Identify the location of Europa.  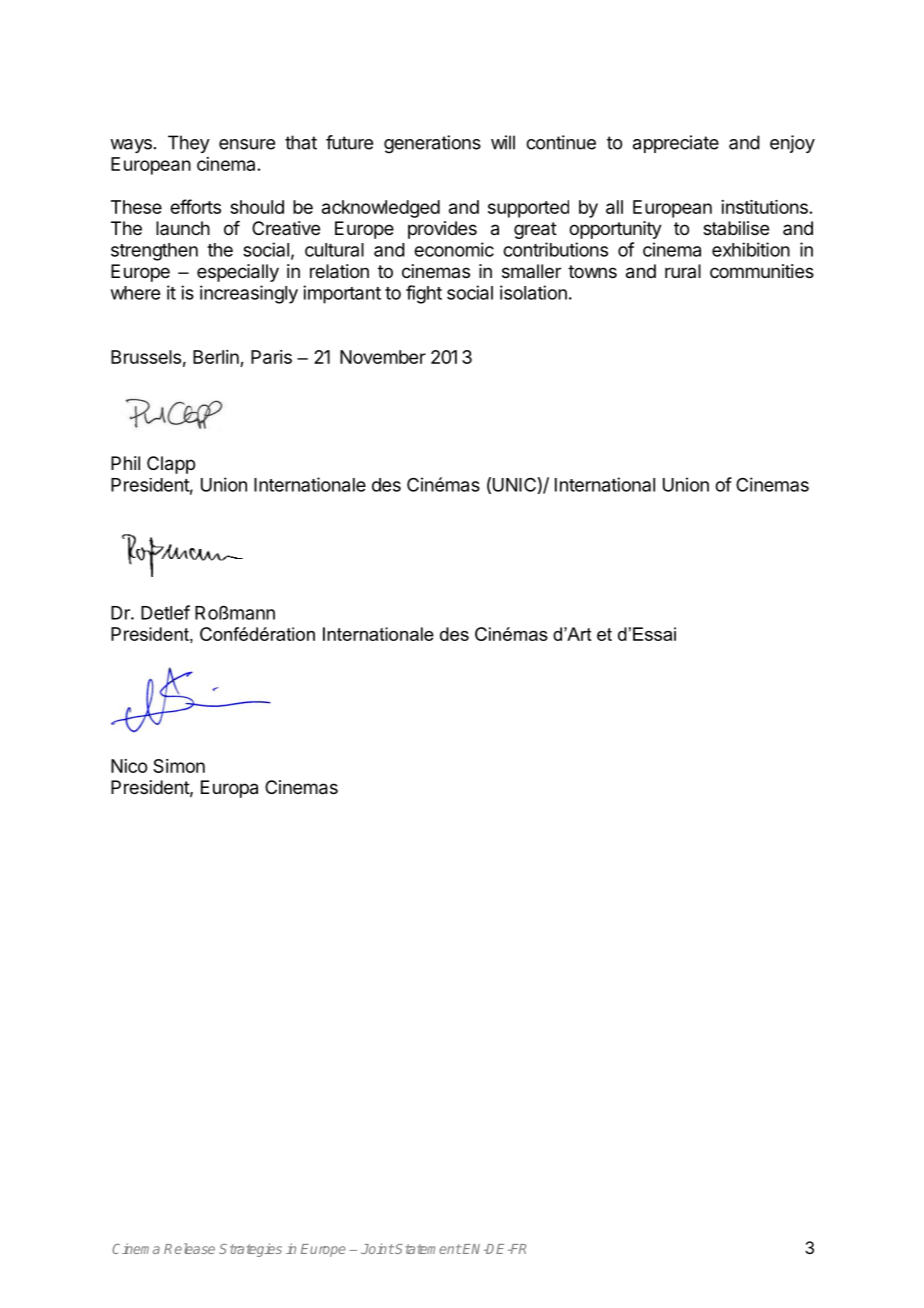
(229, 789).
